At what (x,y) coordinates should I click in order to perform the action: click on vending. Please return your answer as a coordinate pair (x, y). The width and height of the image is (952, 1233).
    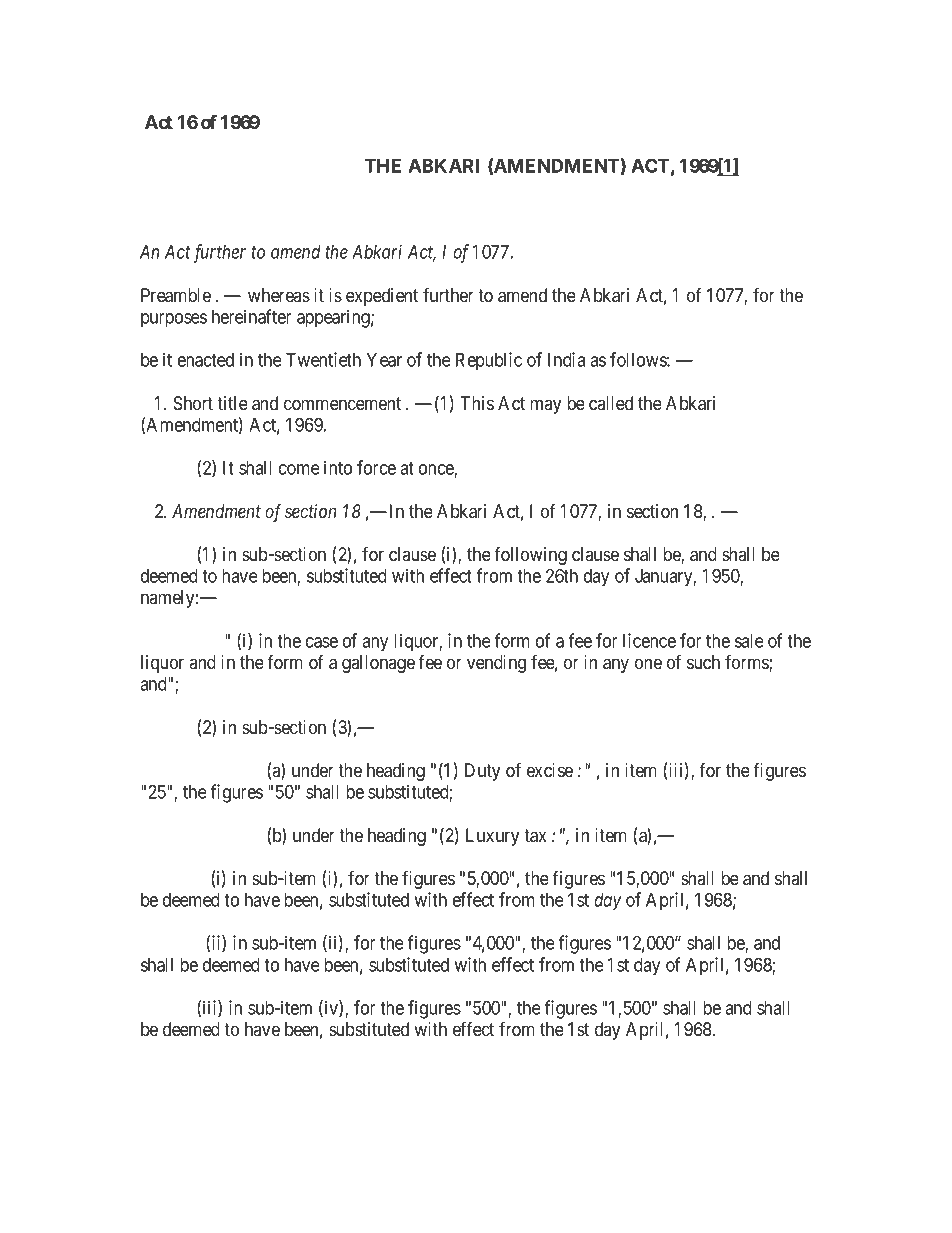
    Looking at the image, I should click on (496, 664).
